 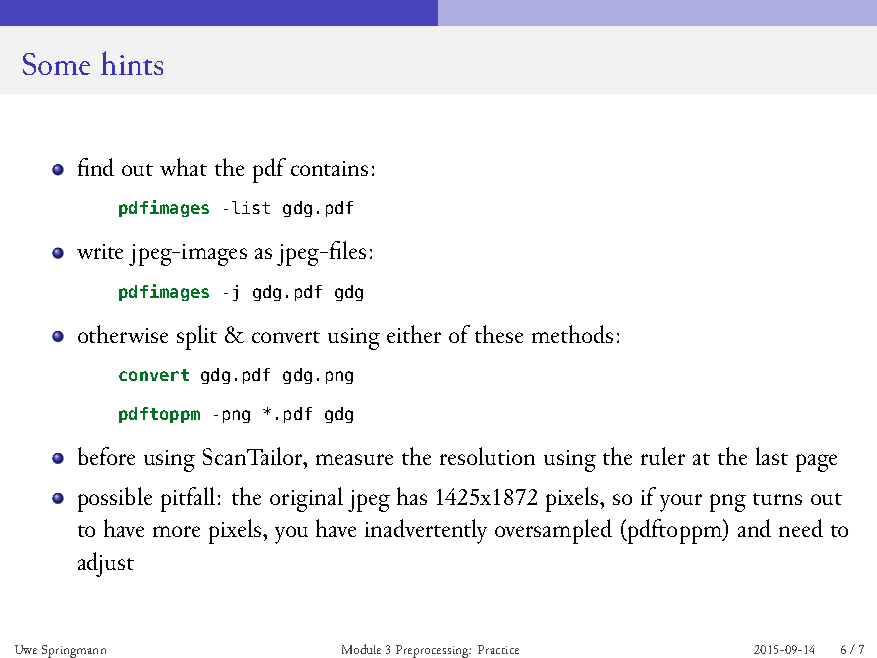 I want to click on hints, so click(x=132, y=63).
